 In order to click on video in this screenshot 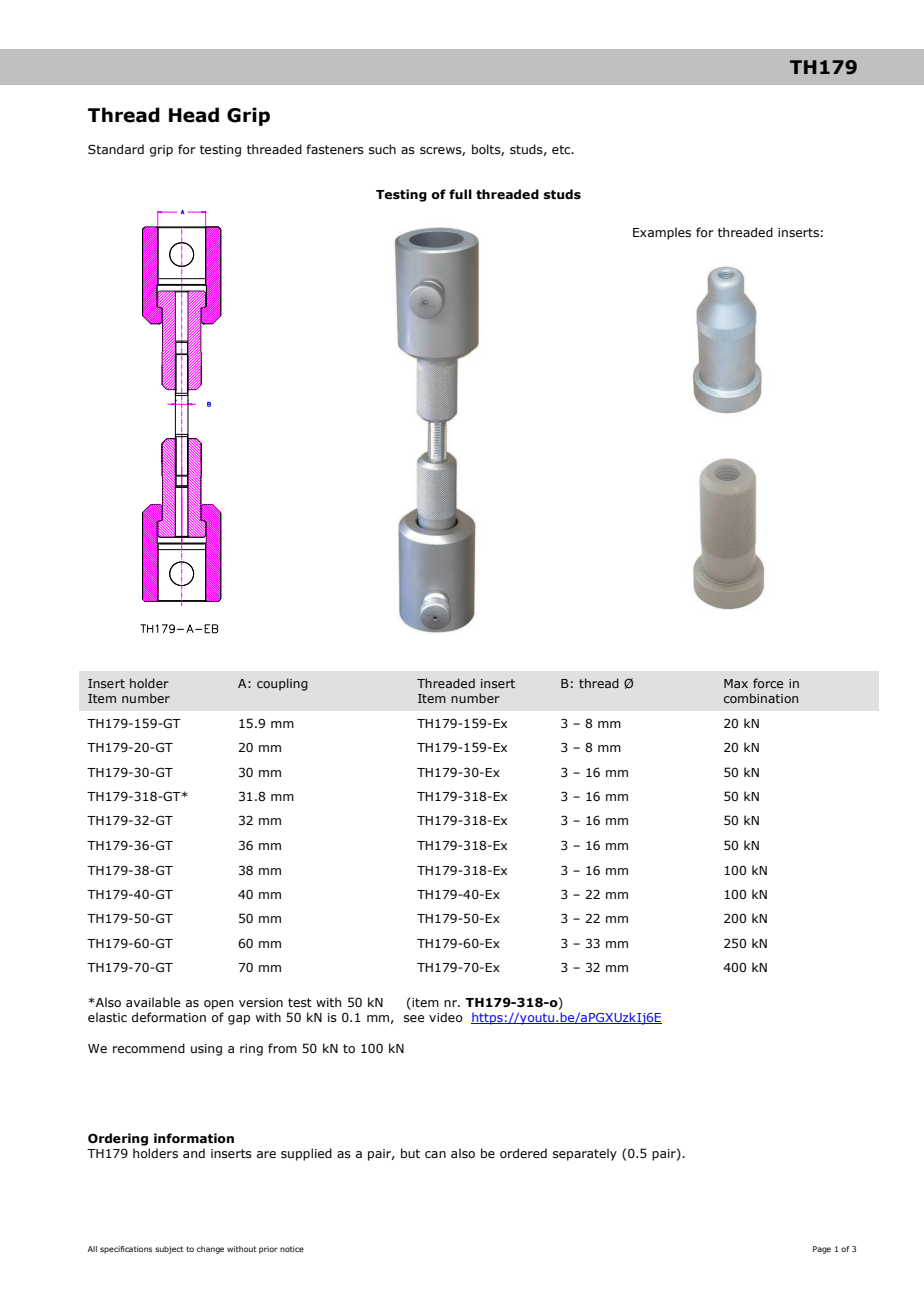, I will do `click(446, 1017)`.
